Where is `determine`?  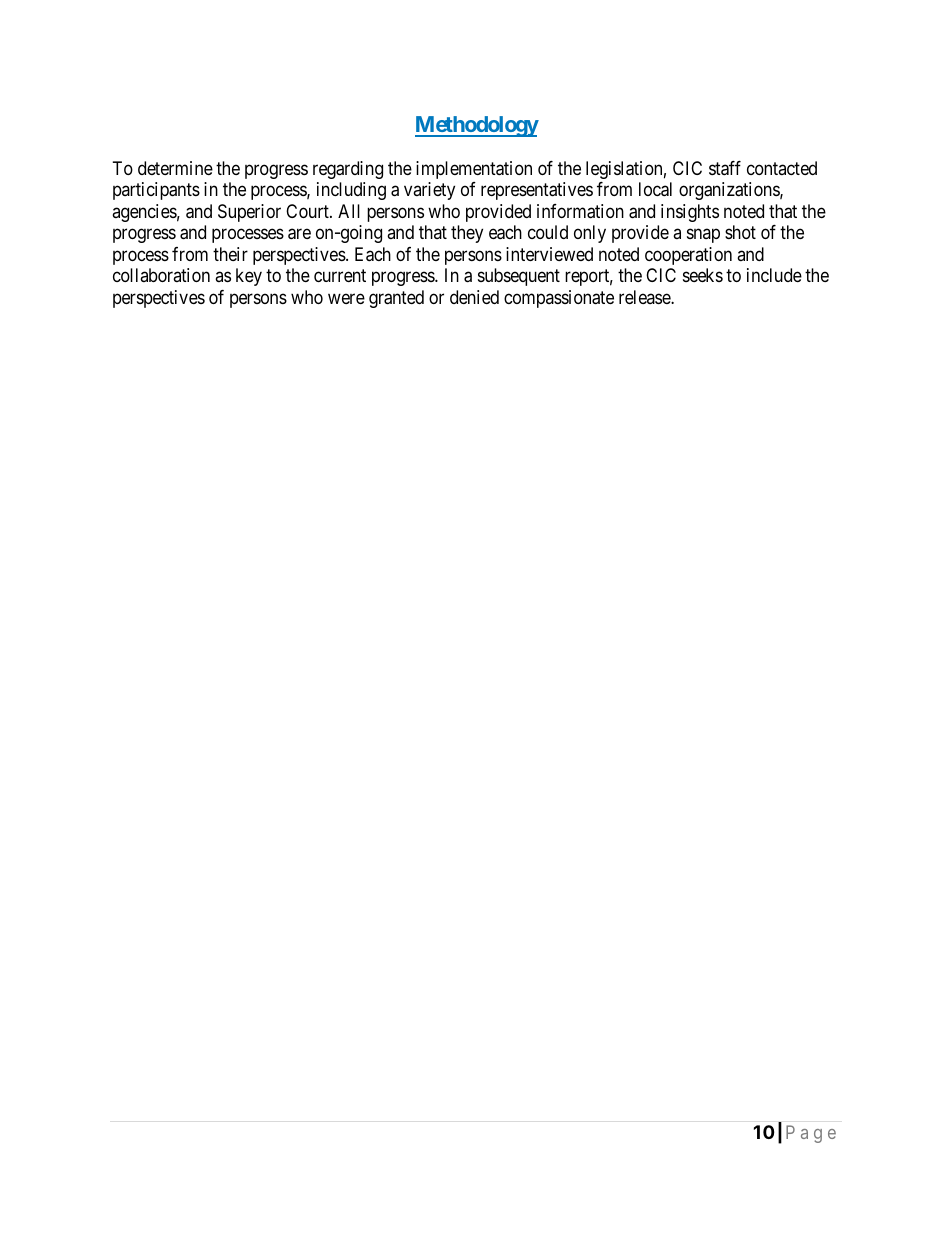
determine is located at coordinates (175, 168).
